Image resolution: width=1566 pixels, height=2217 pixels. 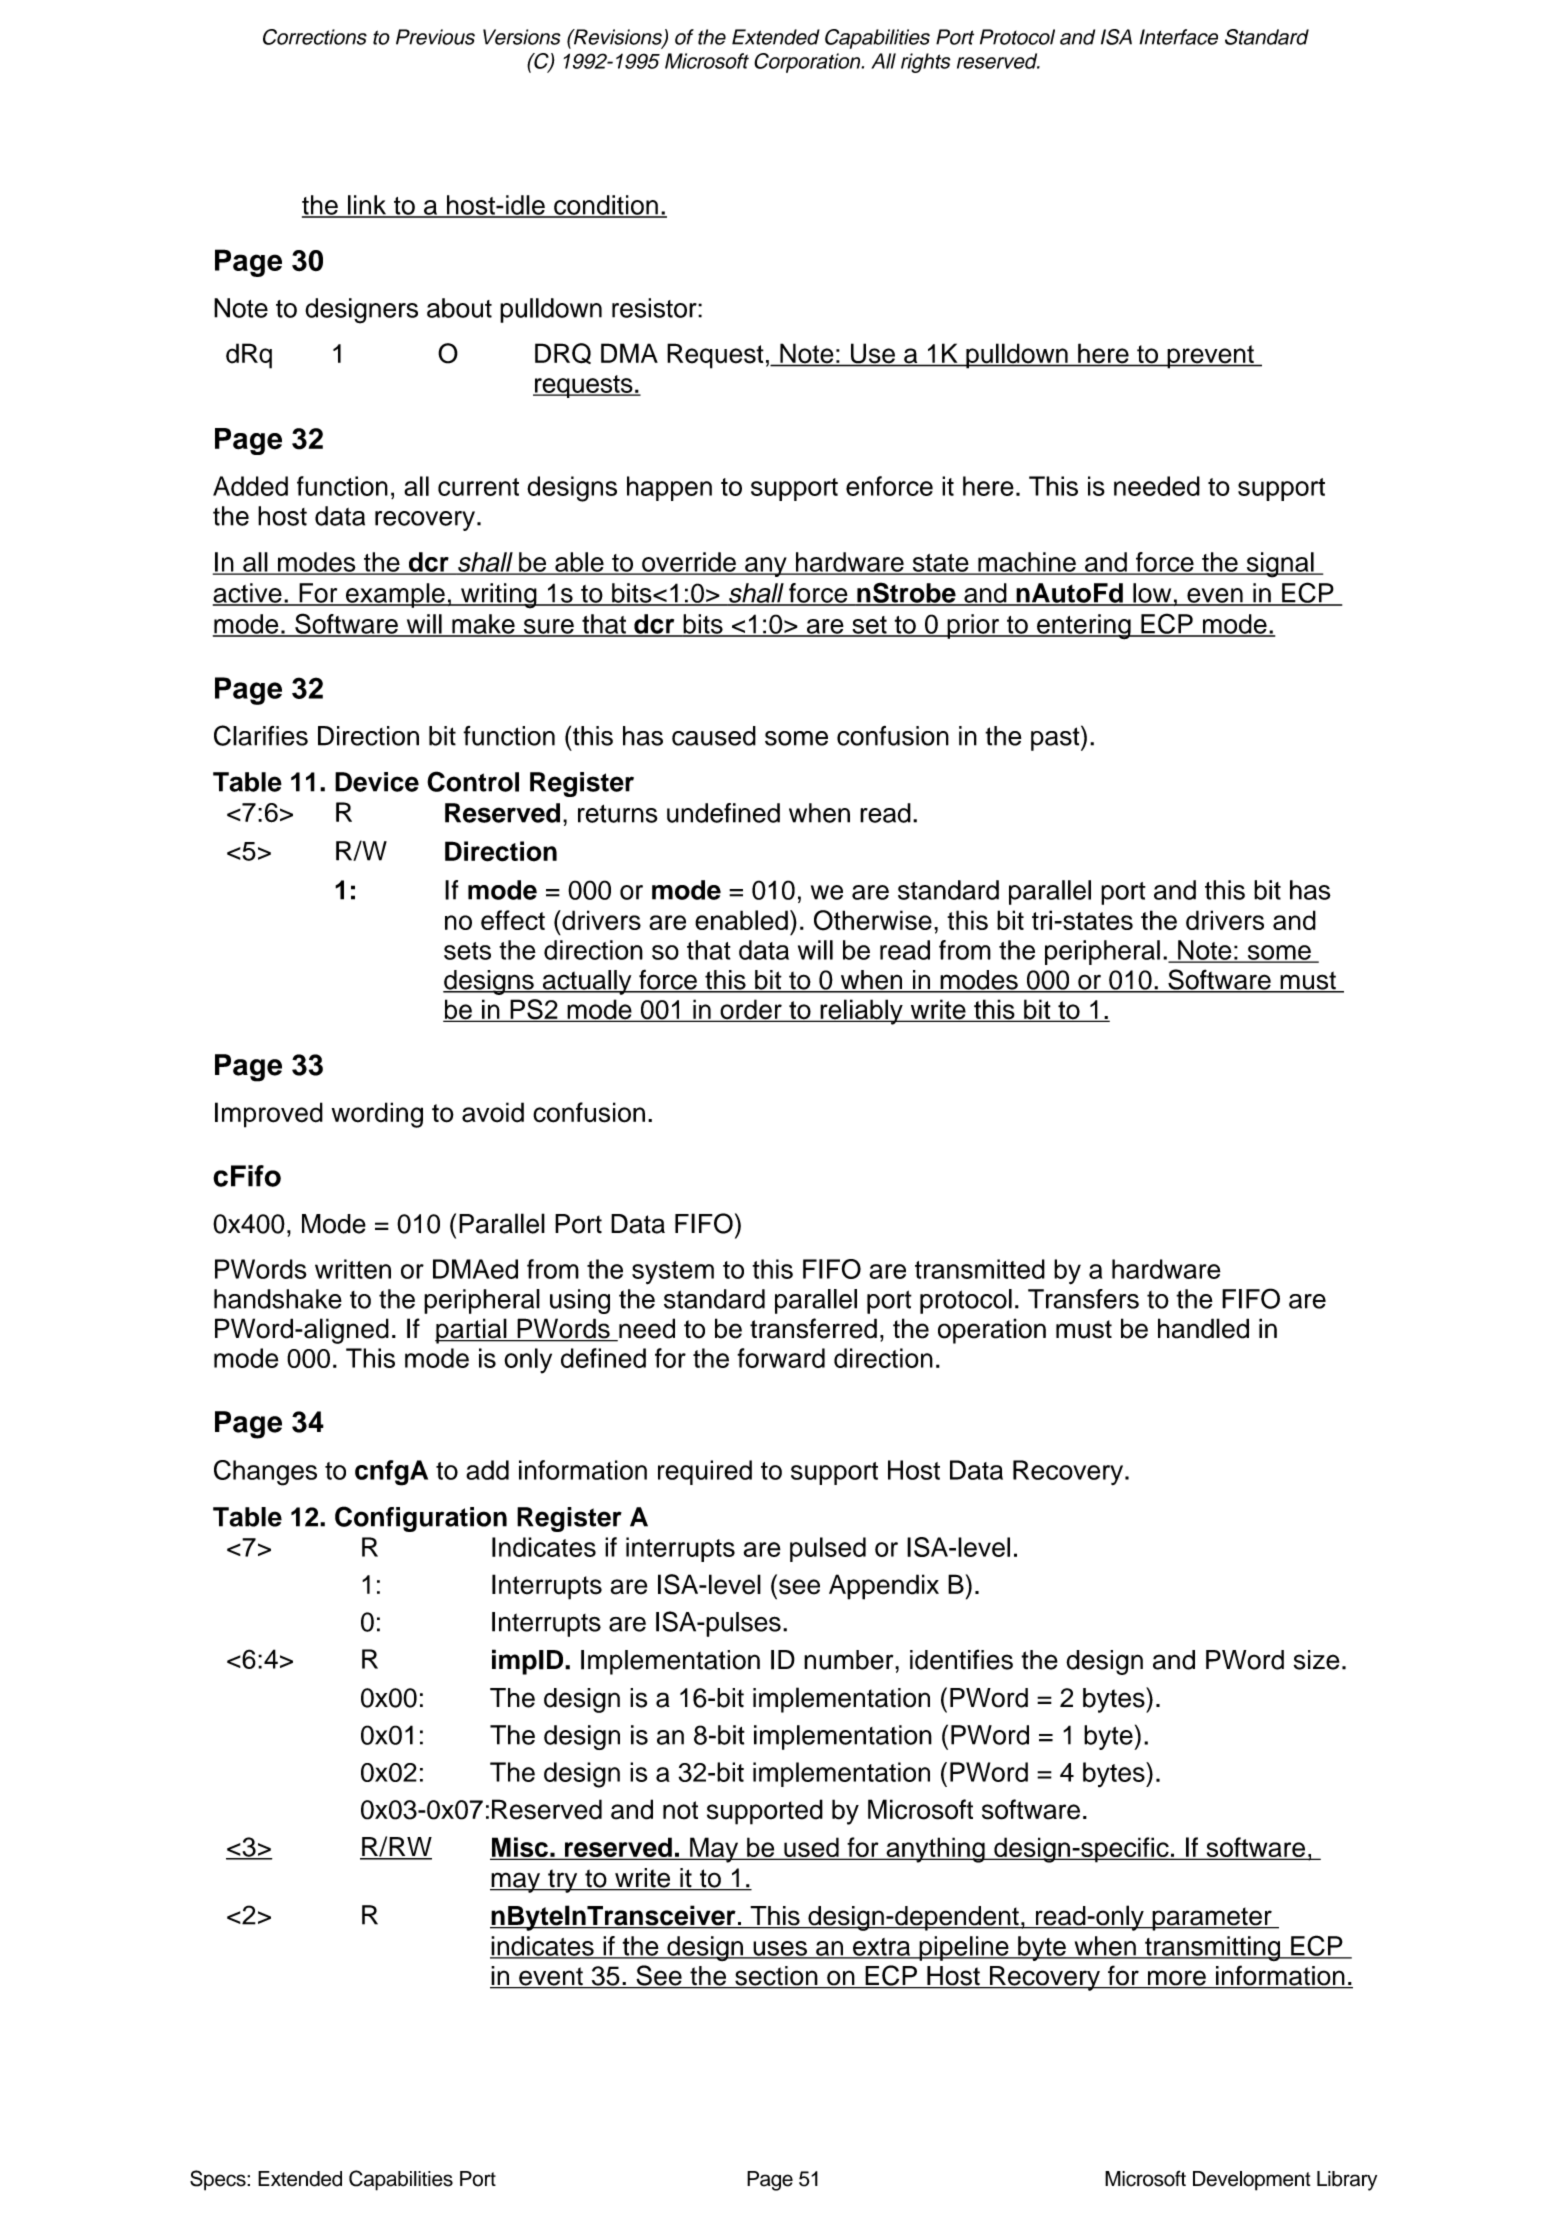 I want to click on Specs, so click(x=219, y=2180).
